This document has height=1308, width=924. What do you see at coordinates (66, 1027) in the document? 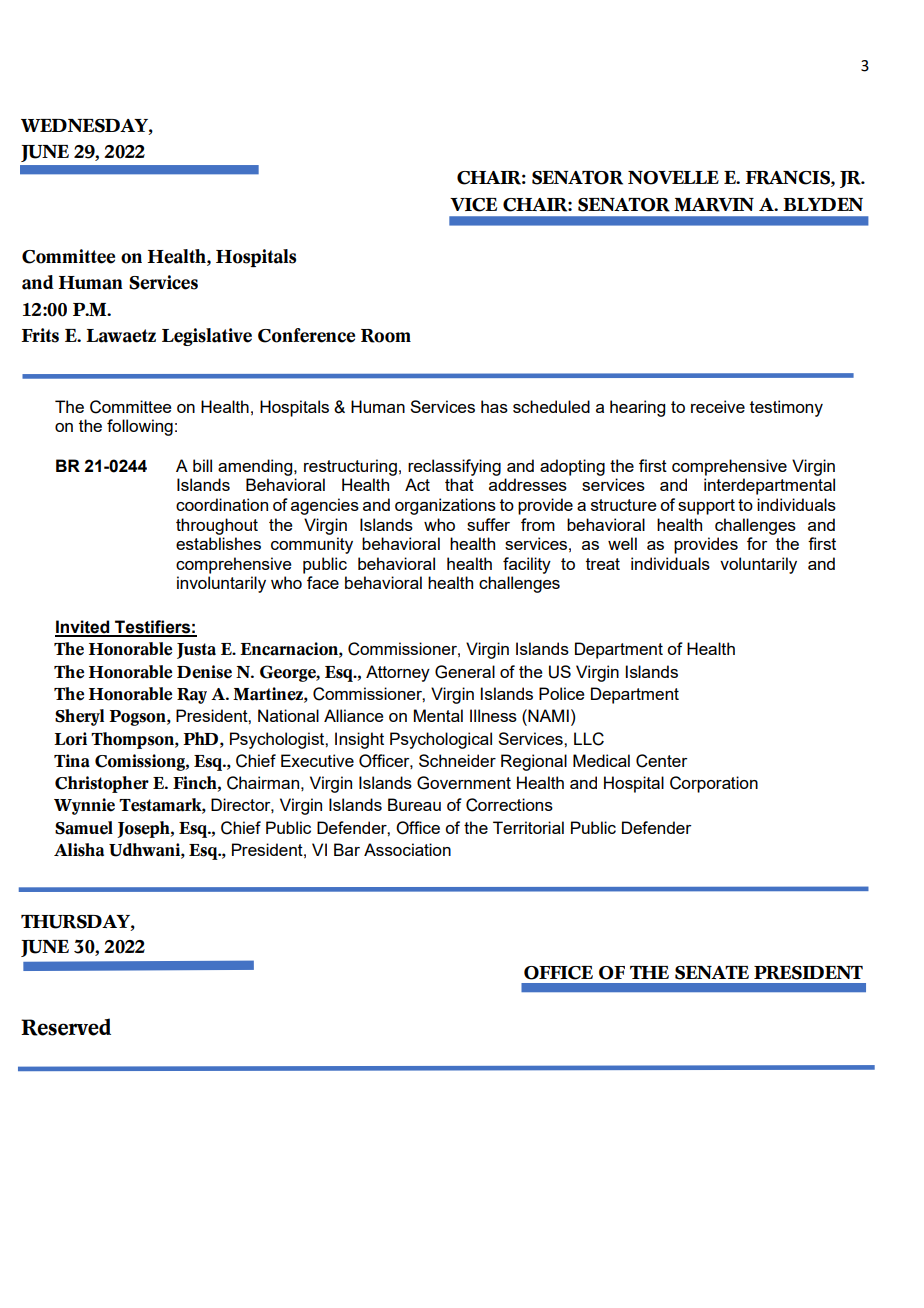
I see `Reserved` at bounding box center [66, 1027].
